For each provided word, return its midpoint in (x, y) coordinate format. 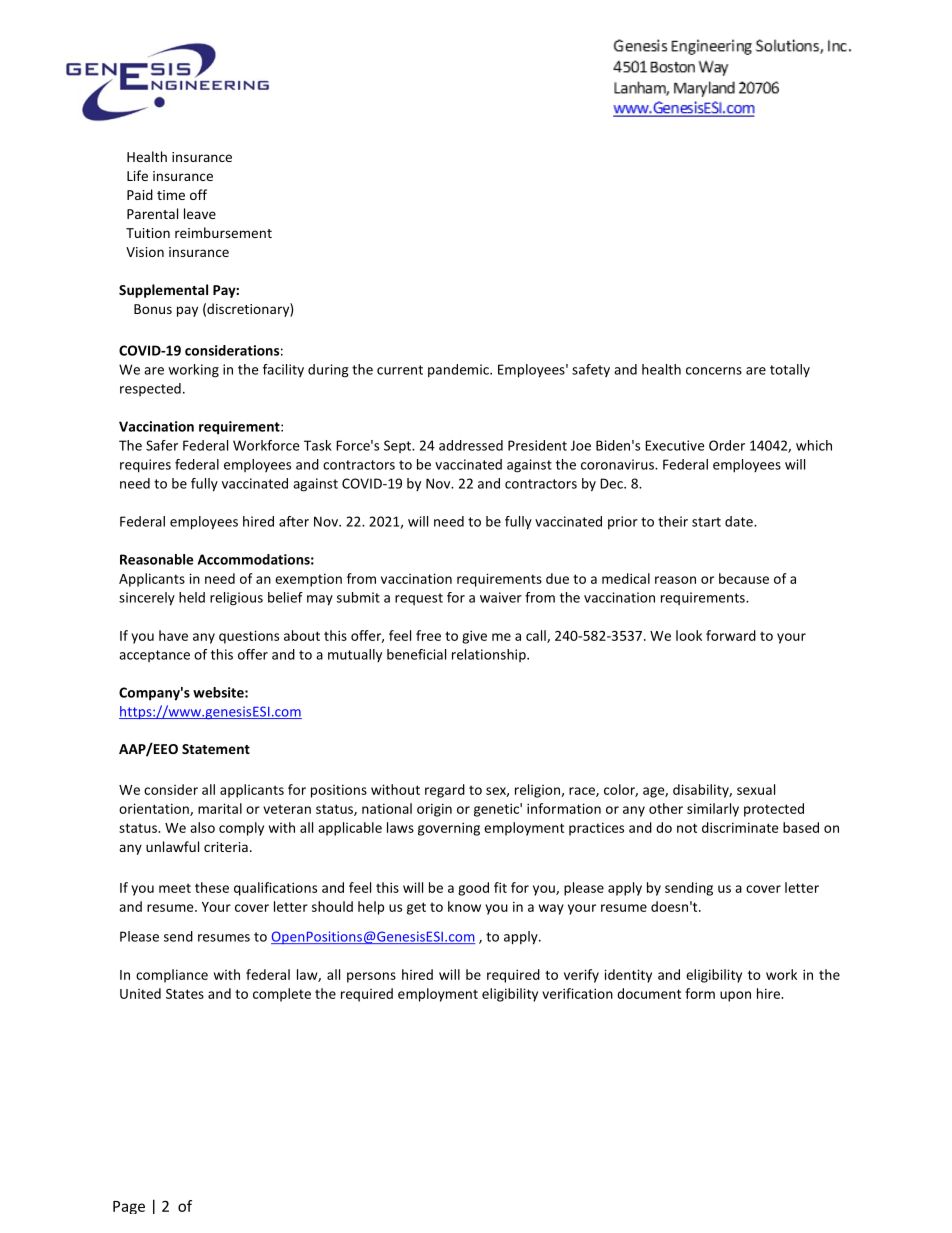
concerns (714, 371)
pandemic (459, 370)
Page (129, 1207)
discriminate (740, 827)
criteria (226, 847)
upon (735, 996)
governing (449, 829)
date (740, 521)
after (294, 521)
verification (577, 993)
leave (200, 213)
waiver (501, 597)
